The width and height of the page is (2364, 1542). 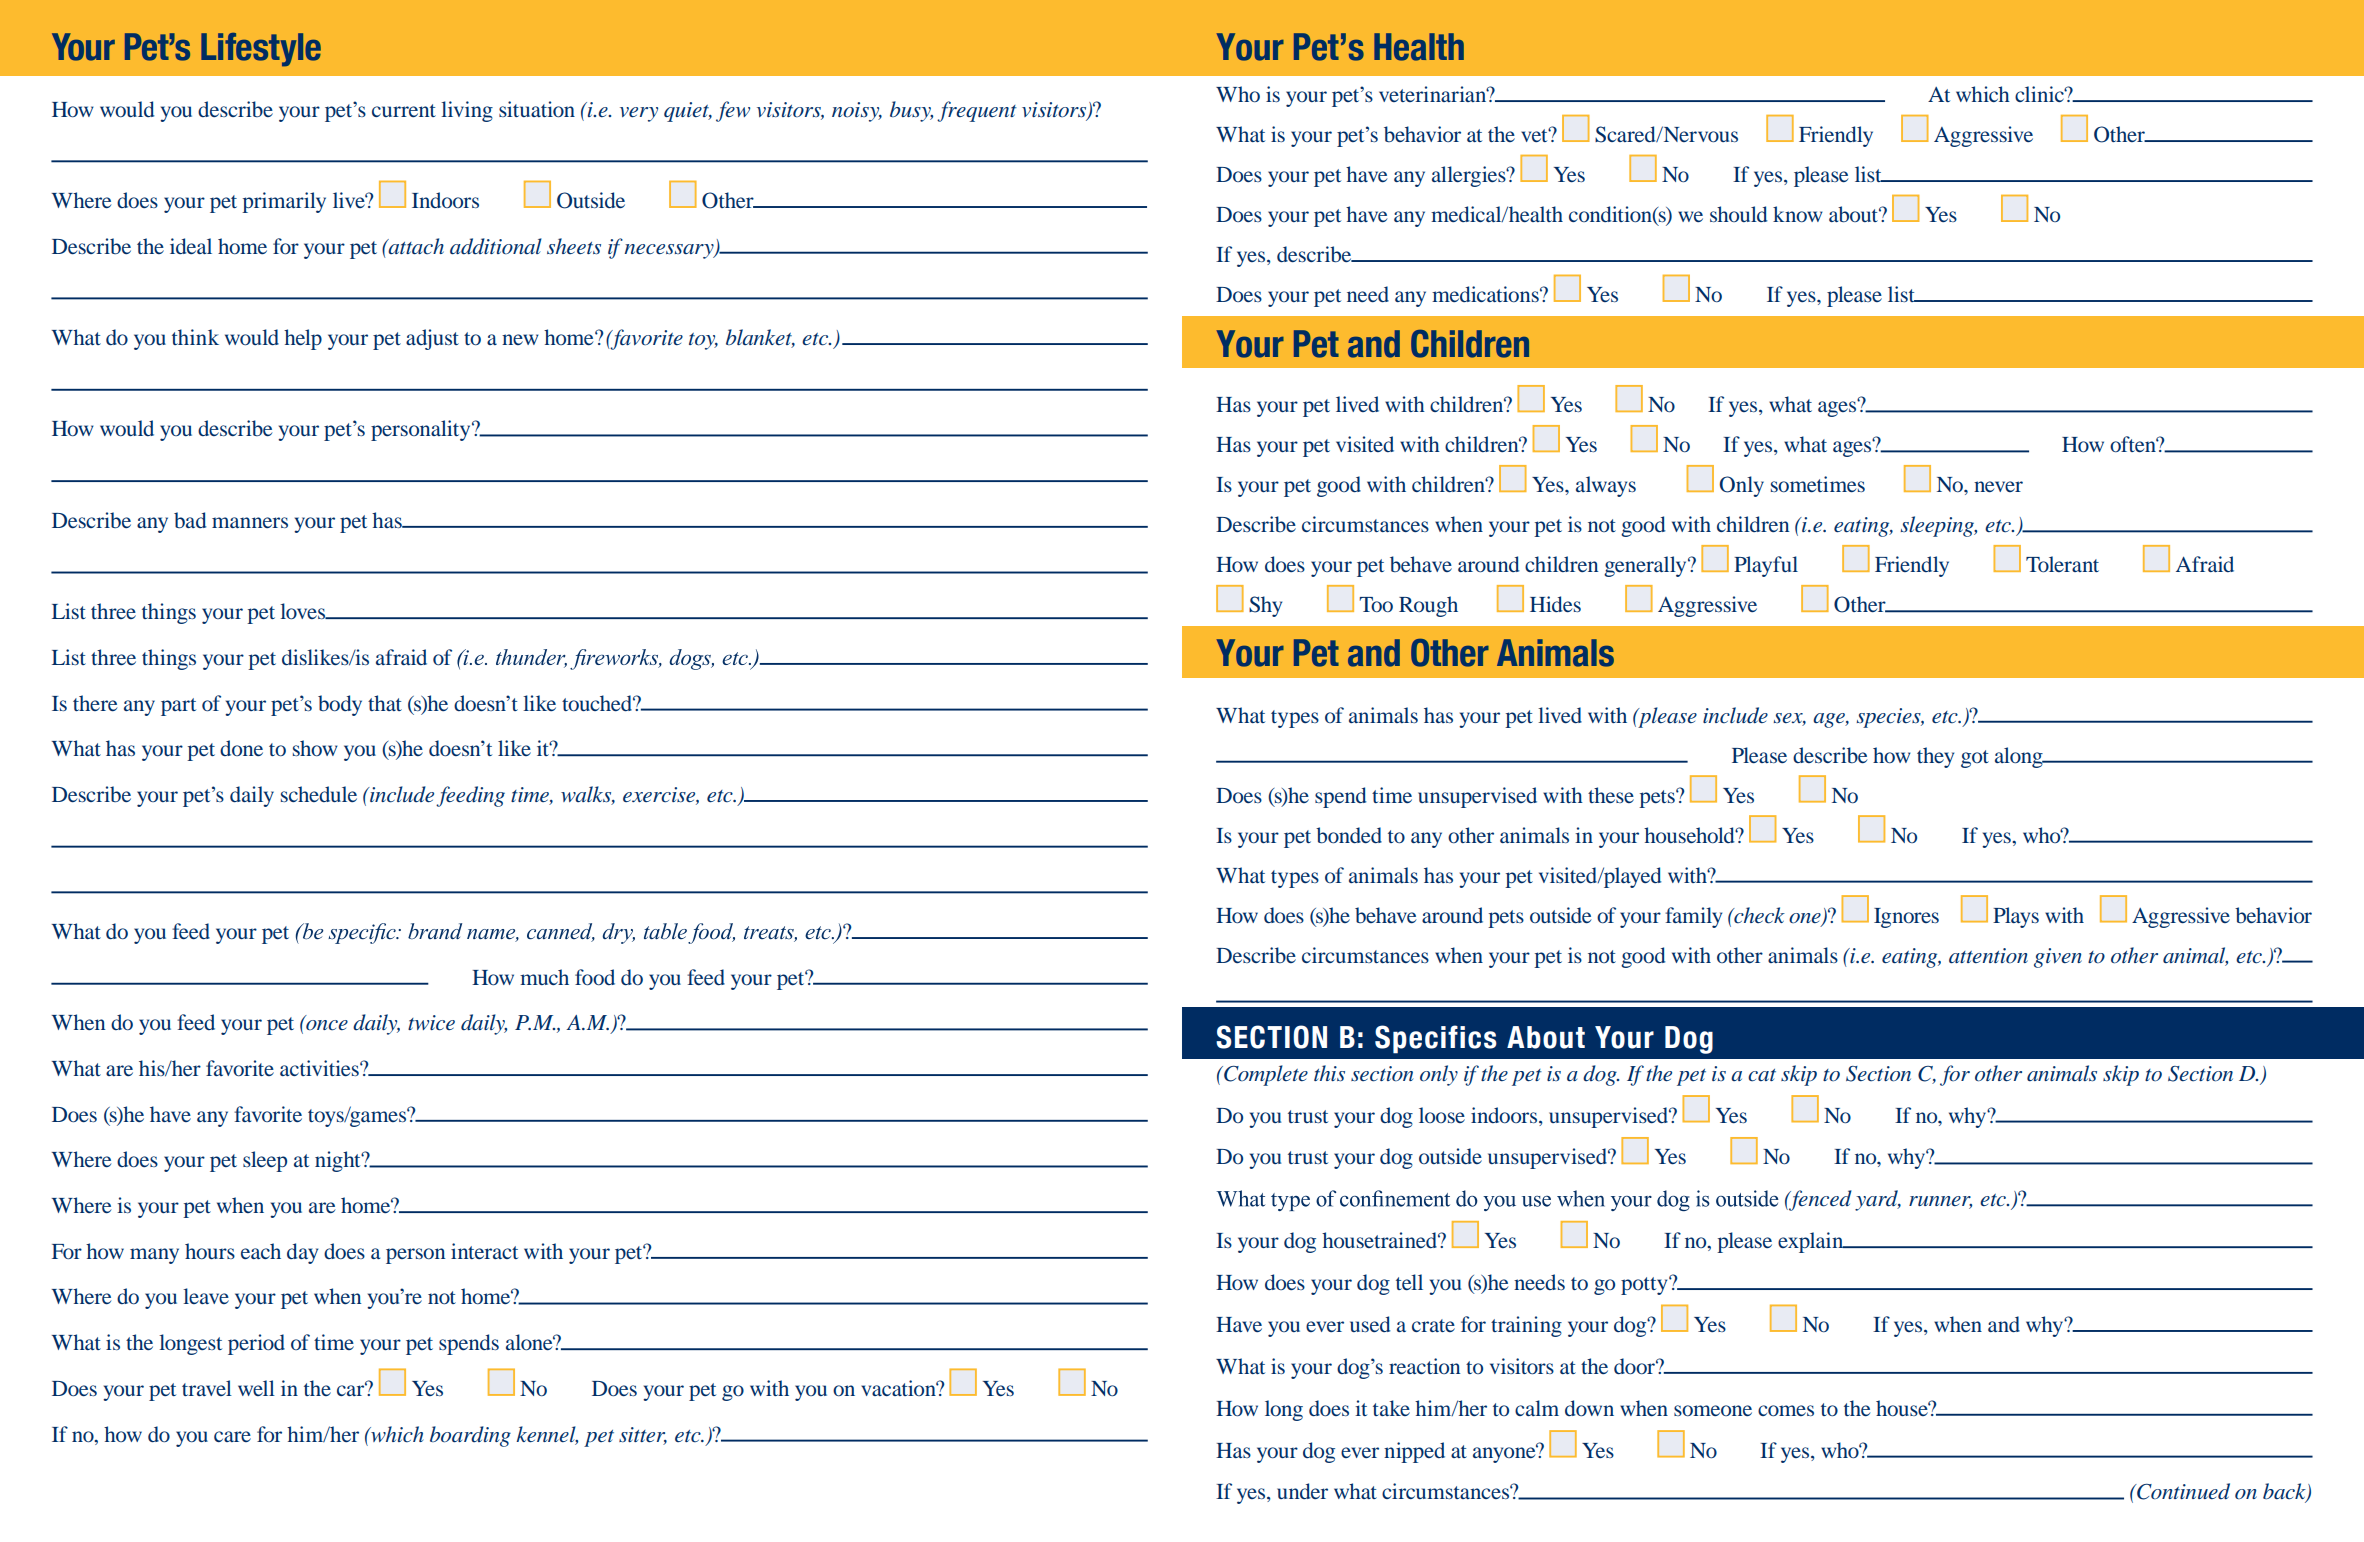 I want to click on current, so click(x=404, y=110).
